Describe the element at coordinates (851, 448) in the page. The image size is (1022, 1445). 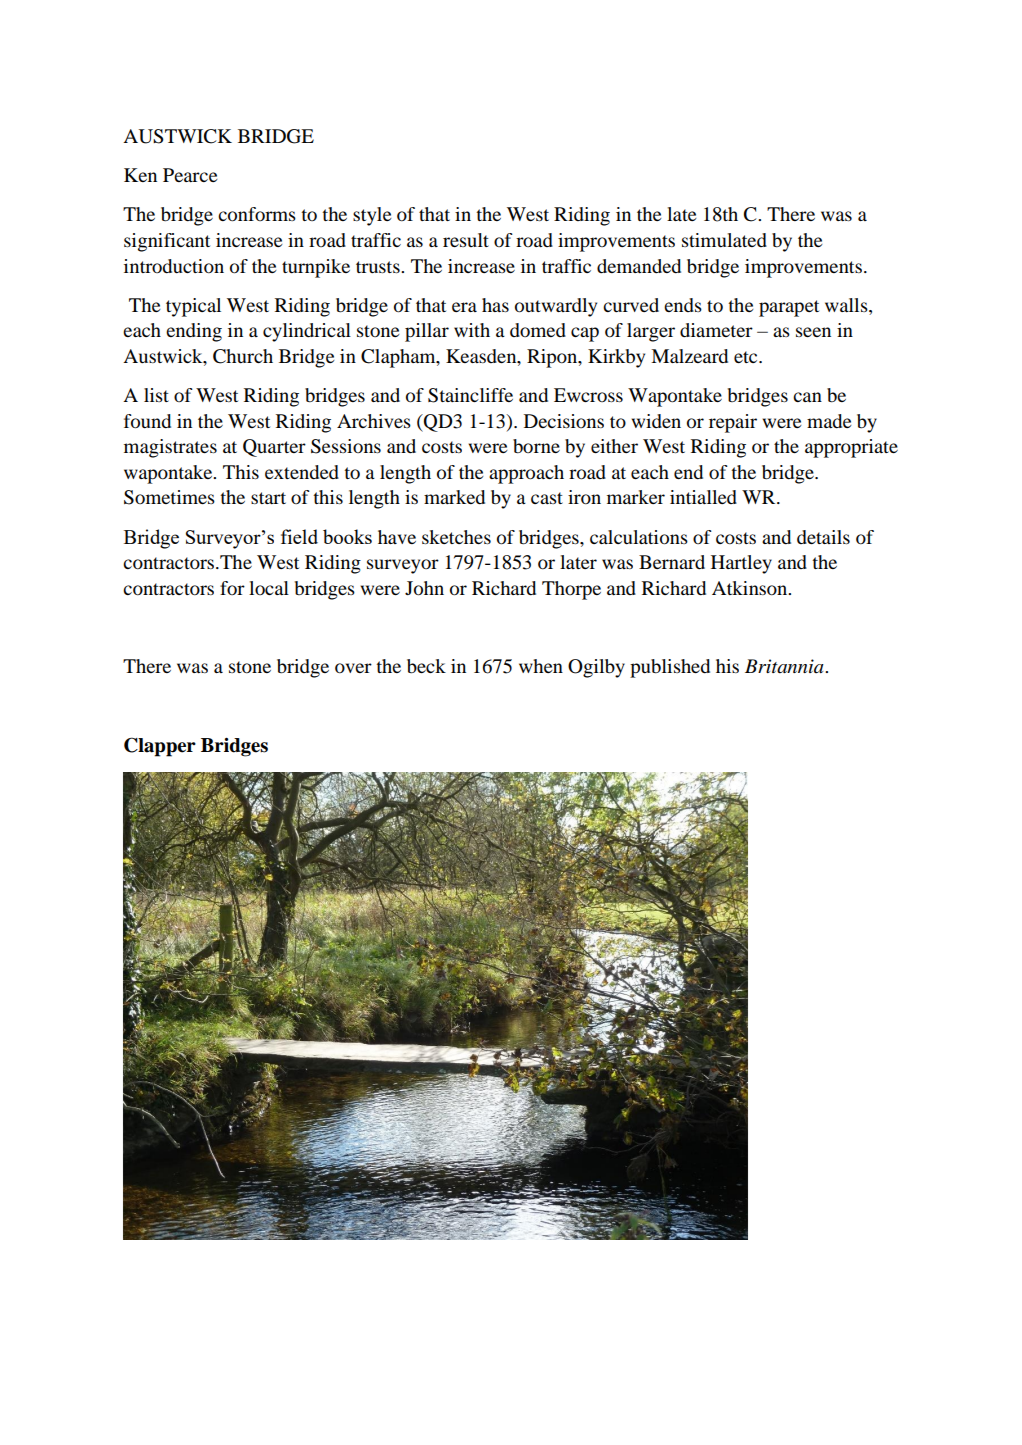
I see `appropriate` at that location.
